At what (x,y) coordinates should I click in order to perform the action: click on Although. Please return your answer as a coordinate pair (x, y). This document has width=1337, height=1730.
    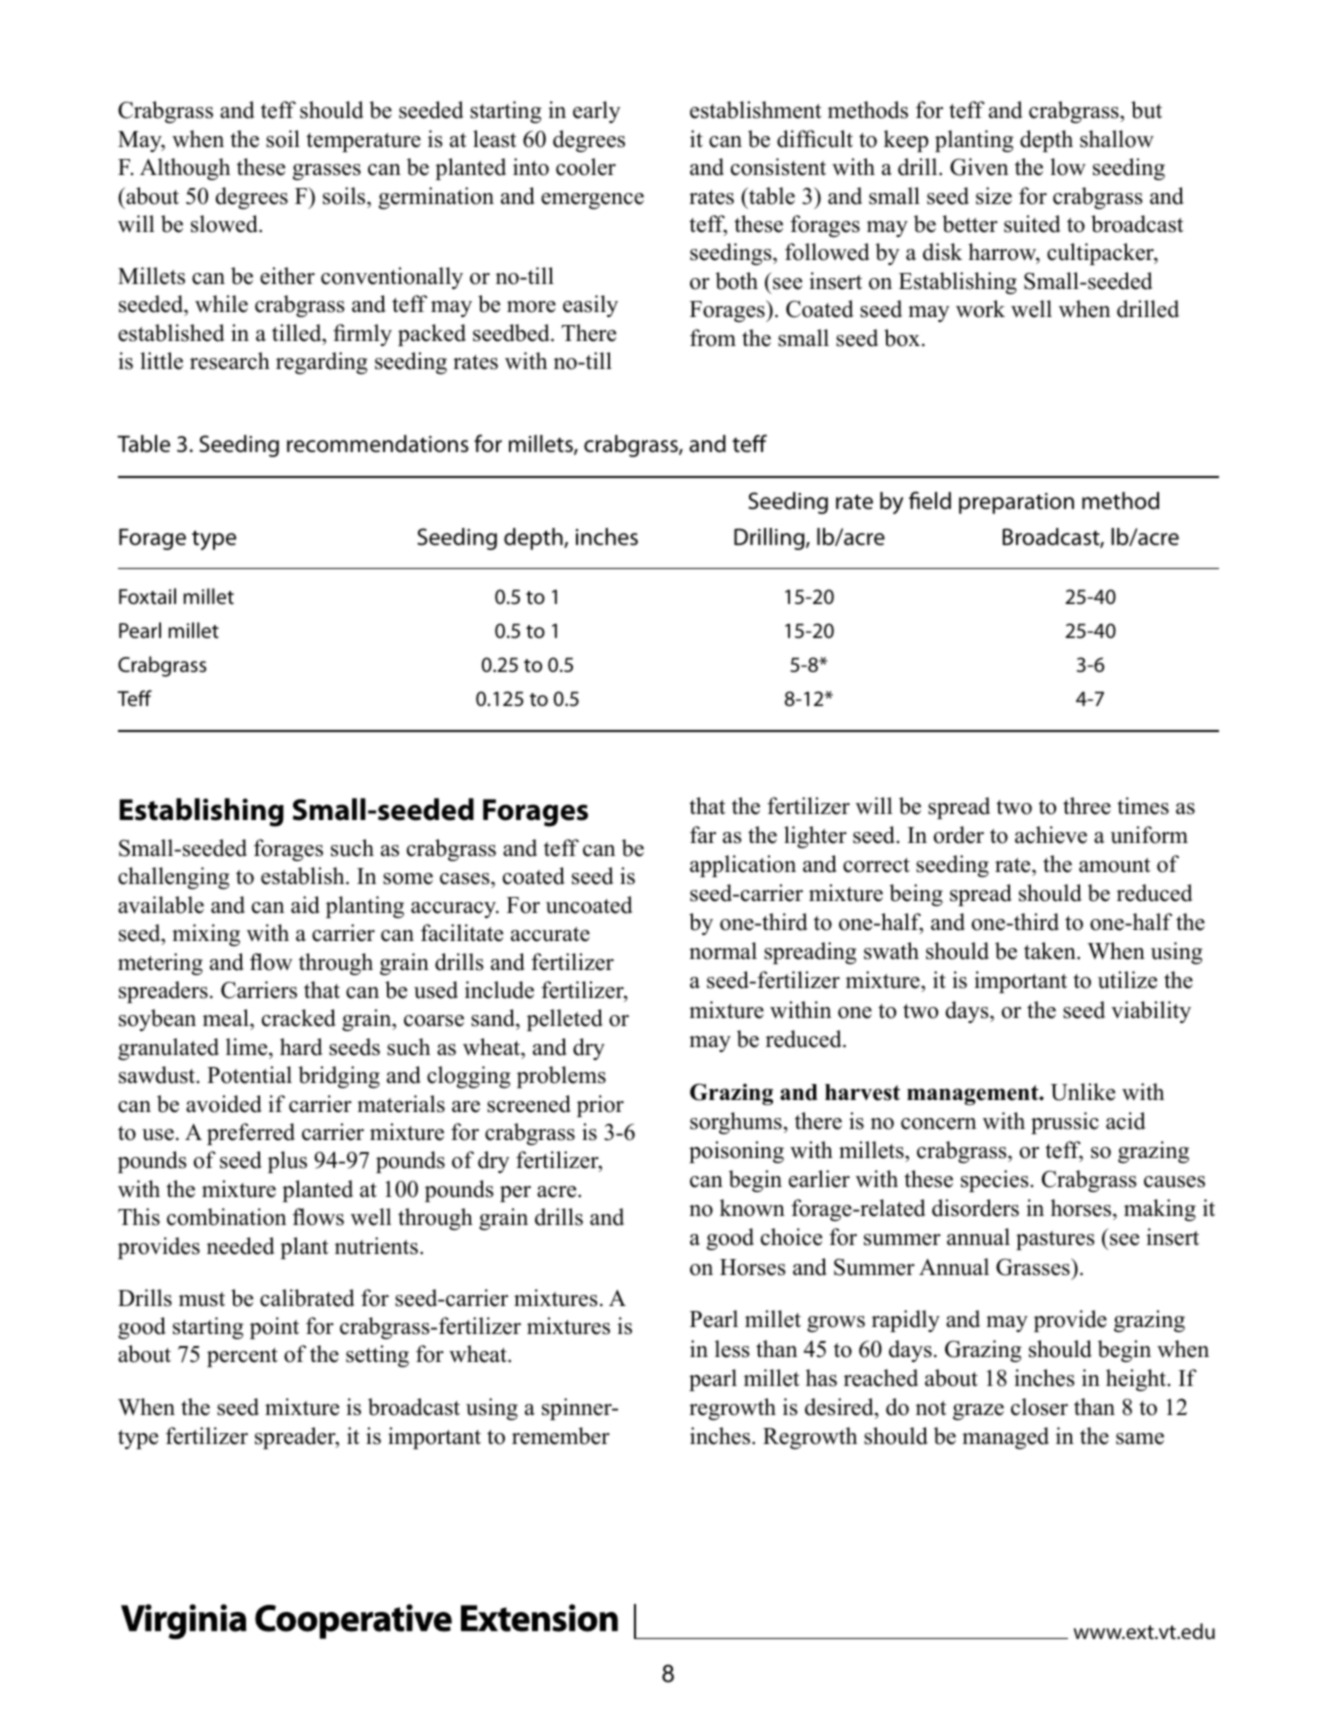
    Looking at the image, I should click on (185, 169).
